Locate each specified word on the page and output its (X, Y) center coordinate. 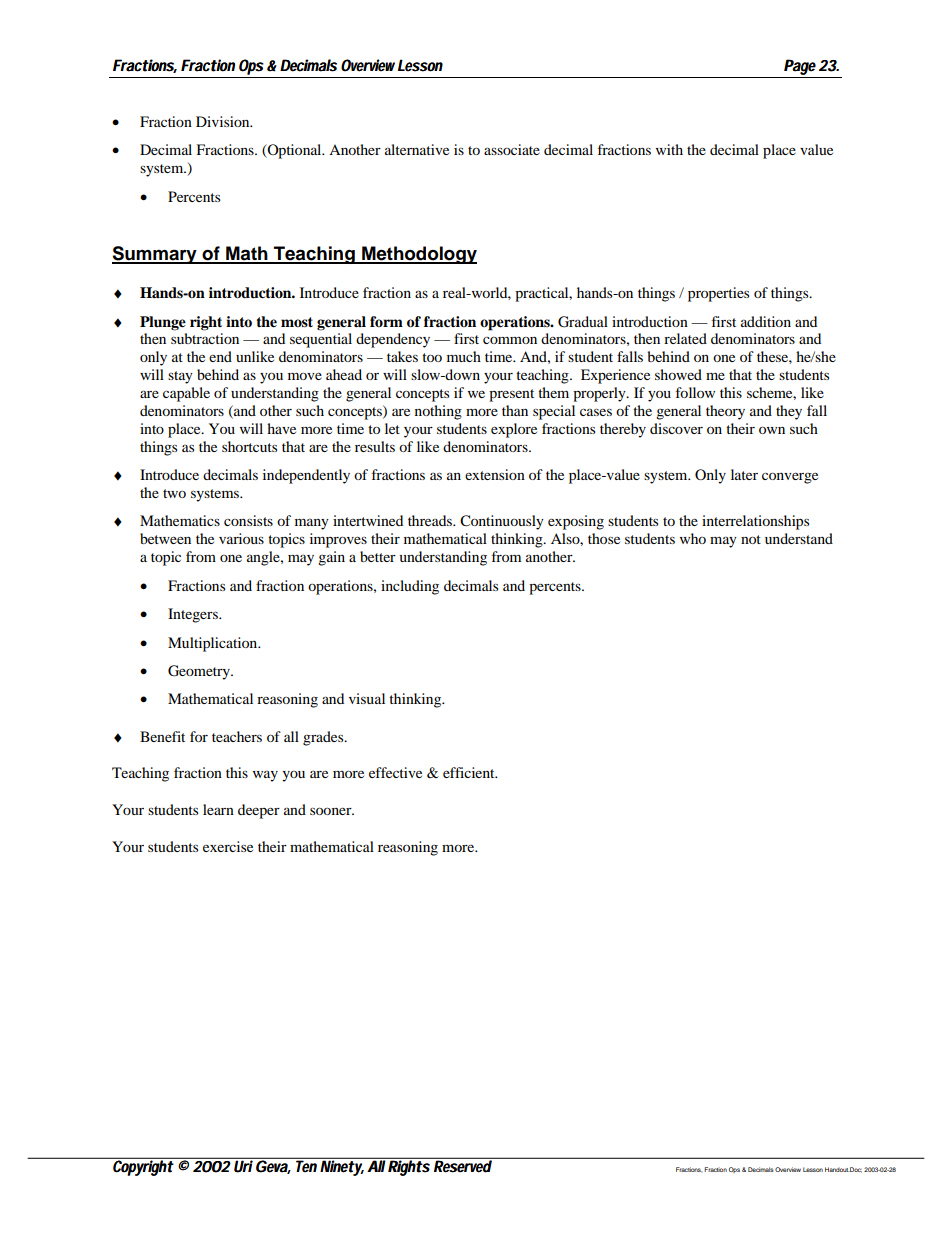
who (693, 538)
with (669, 149)
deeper (259, 811)
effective (395, 772)
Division (224, 121)
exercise (228, 846)
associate (512, 149)
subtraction (205, 338)
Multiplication (214, 644)
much (464, 356)
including (410, 587)
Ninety (341, 1167)
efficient (470, 772)
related (685, 338)
